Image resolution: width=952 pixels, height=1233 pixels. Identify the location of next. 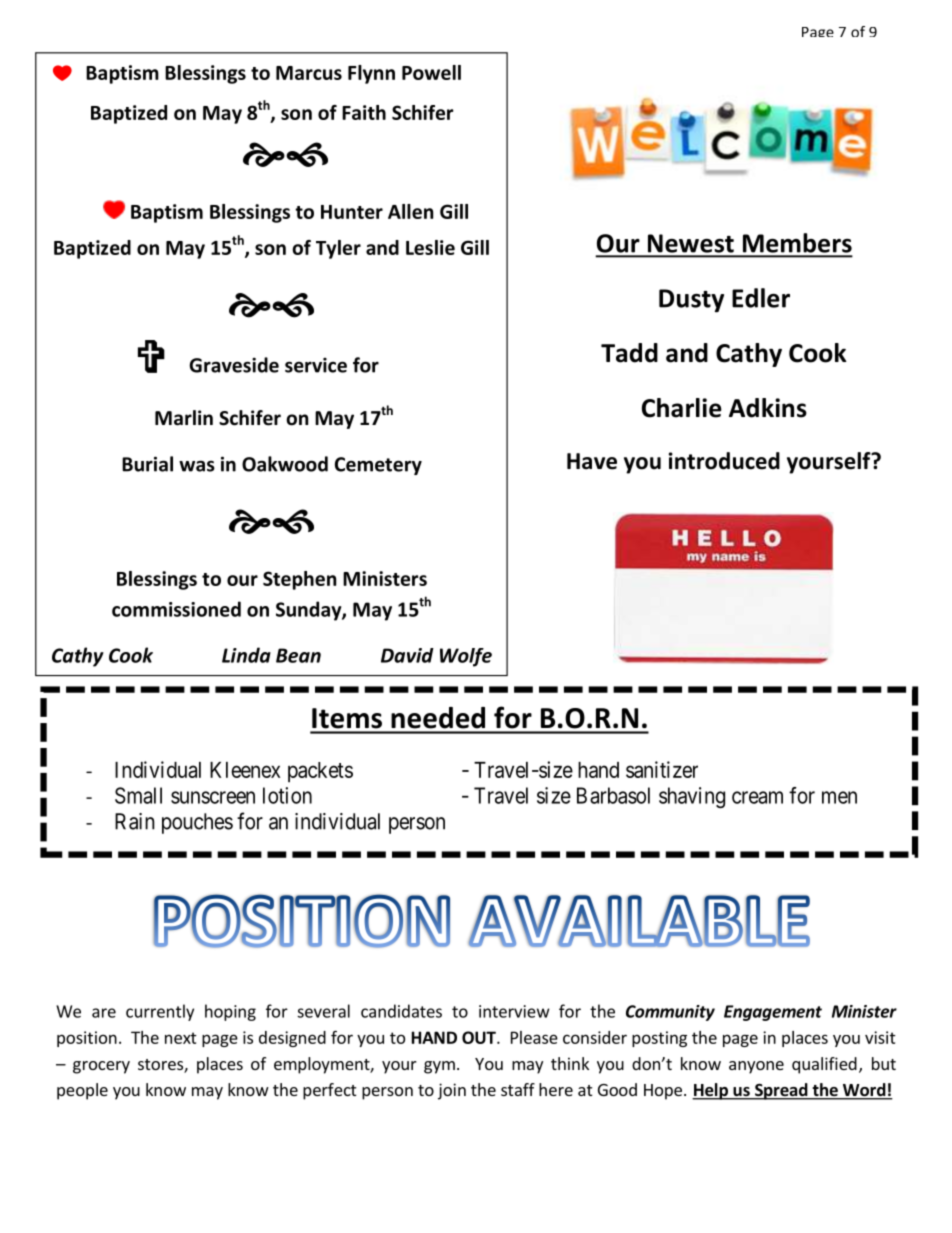
(181, 1038).
